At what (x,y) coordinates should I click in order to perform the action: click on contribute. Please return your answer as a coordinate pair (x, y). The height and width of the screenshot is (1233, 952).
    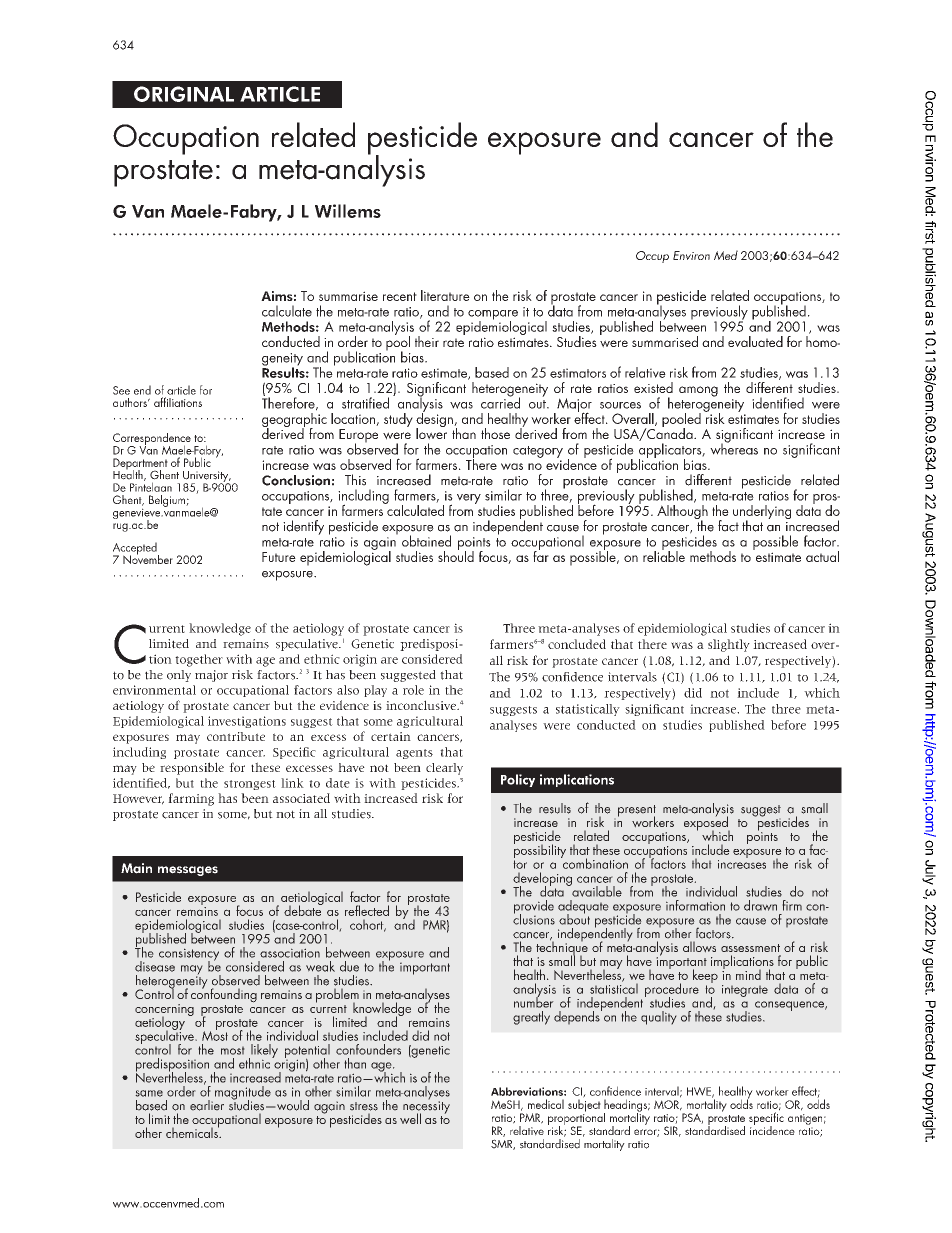
    Looking at the image, I should click on (236, 736).
